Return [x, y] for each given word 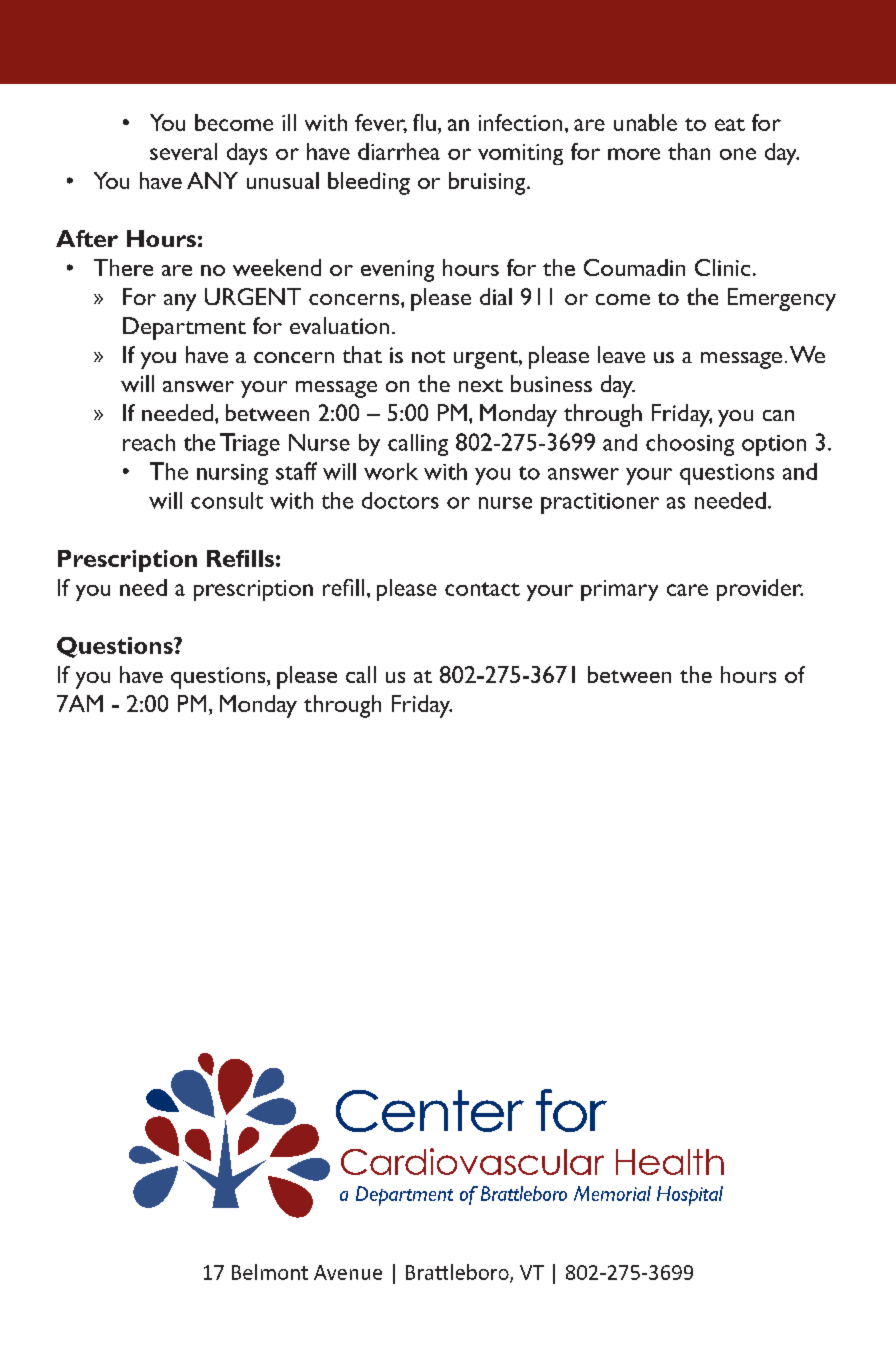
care [687, 590]
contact [482, 589]
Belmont [270, 1272]
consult [227, 500]
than [689, 151]
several [183, 151]
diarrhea [399, 151]
